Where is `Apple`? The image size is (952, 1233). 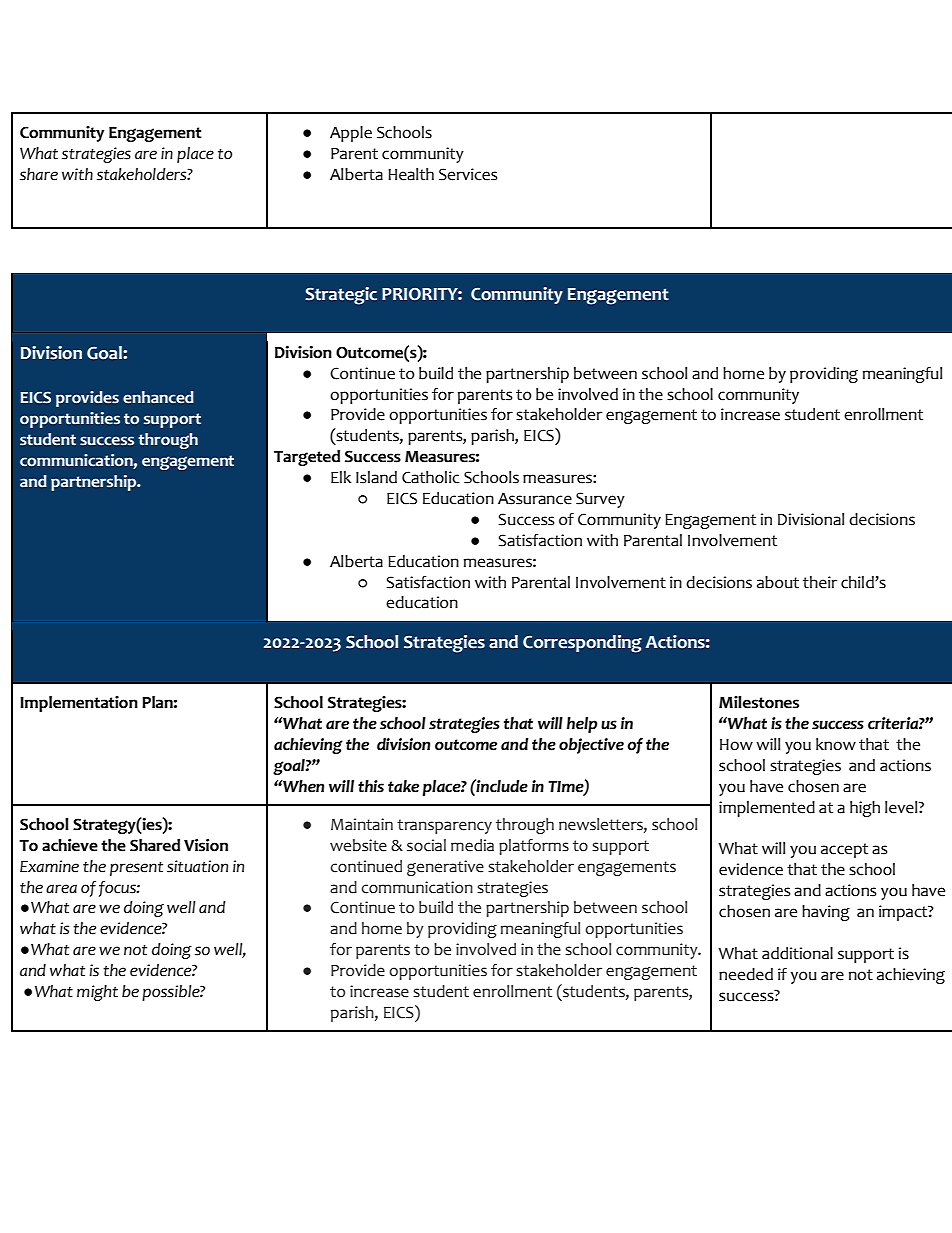 Apple is located at coordinates (351, 134).
